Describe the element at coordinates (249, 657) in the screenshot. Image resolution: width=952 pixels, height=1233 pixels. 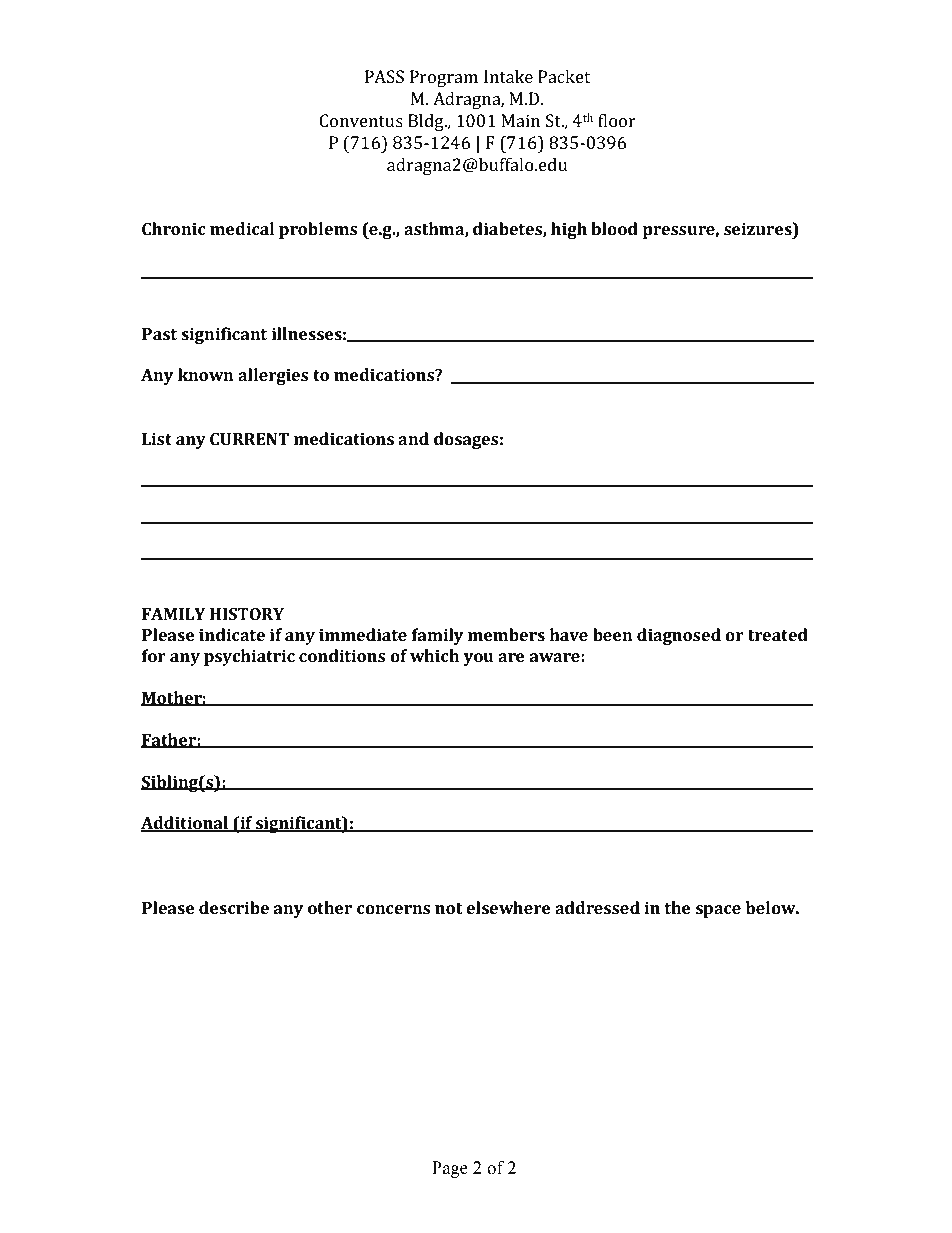
I see `psychiatric` at that location.
